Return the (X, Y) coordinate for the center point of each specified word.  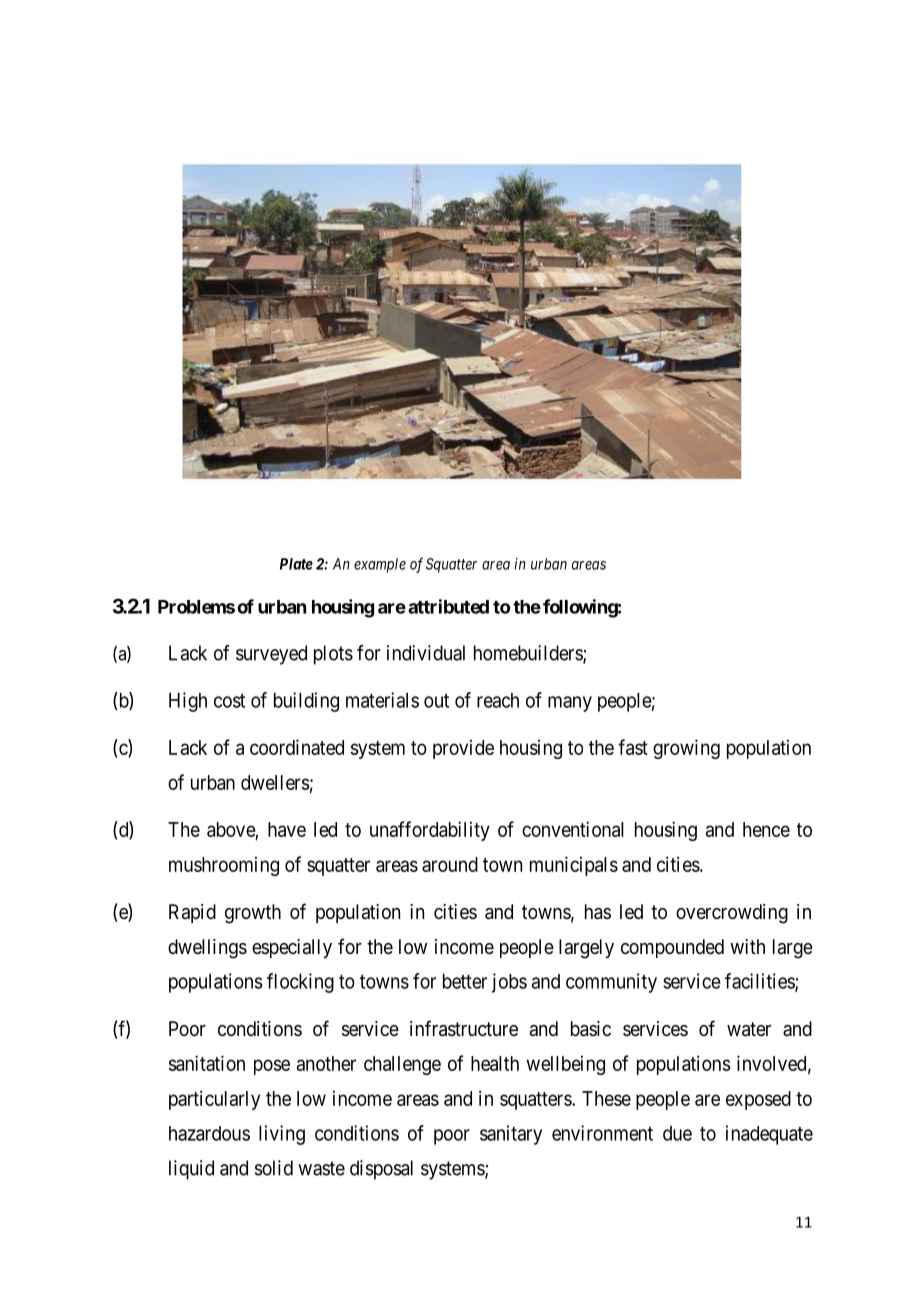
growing (686, 749)
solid (274, 1168)
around (450, 864)
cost (229, 701)
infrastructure (464, 1028)
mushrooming (224, 866)
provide (463, 749)
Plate (296, 564)
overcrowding (732, 914)
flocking (300, 983)
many (570, 704)
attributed (448, 606)
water (749, 1029)
